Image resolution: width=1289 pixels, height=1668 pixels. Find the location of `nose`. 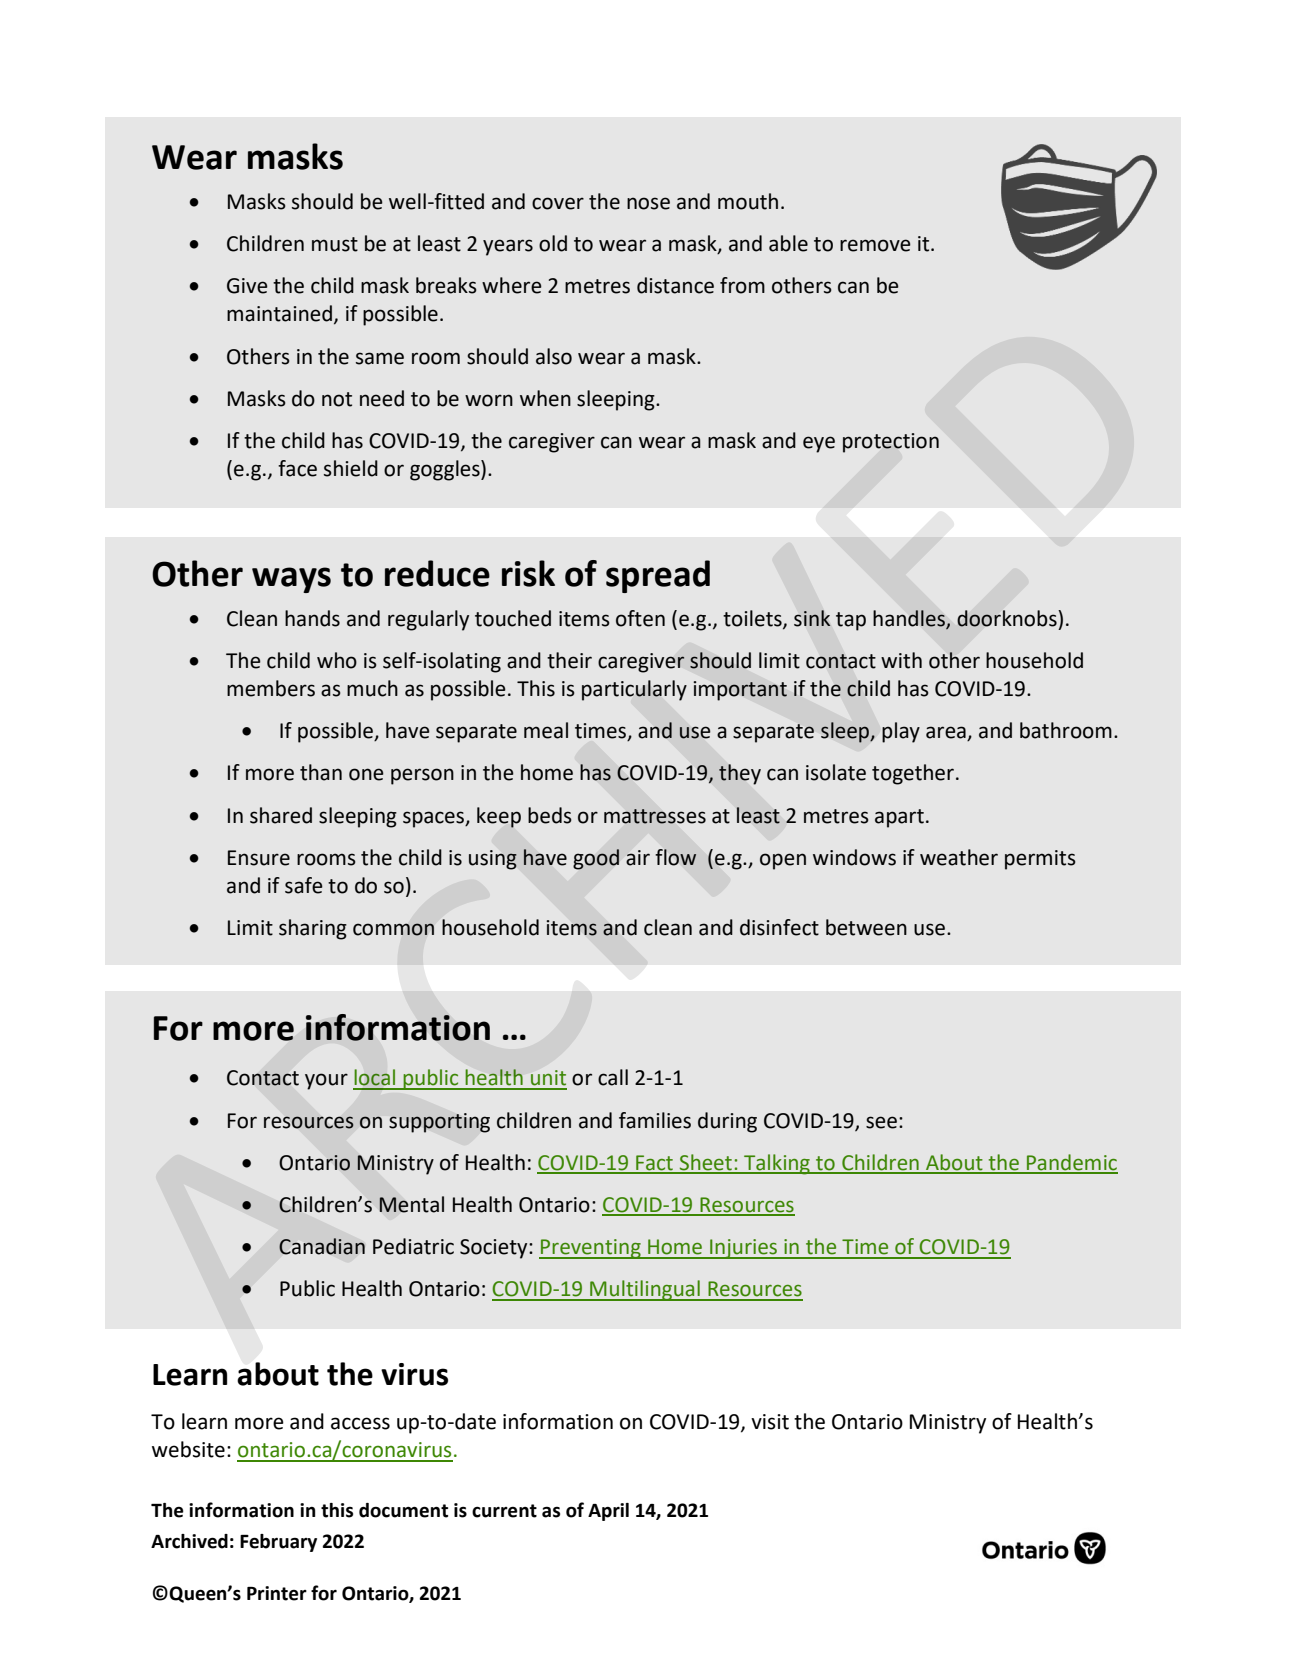

nose is located at coordinates (648, 203).
